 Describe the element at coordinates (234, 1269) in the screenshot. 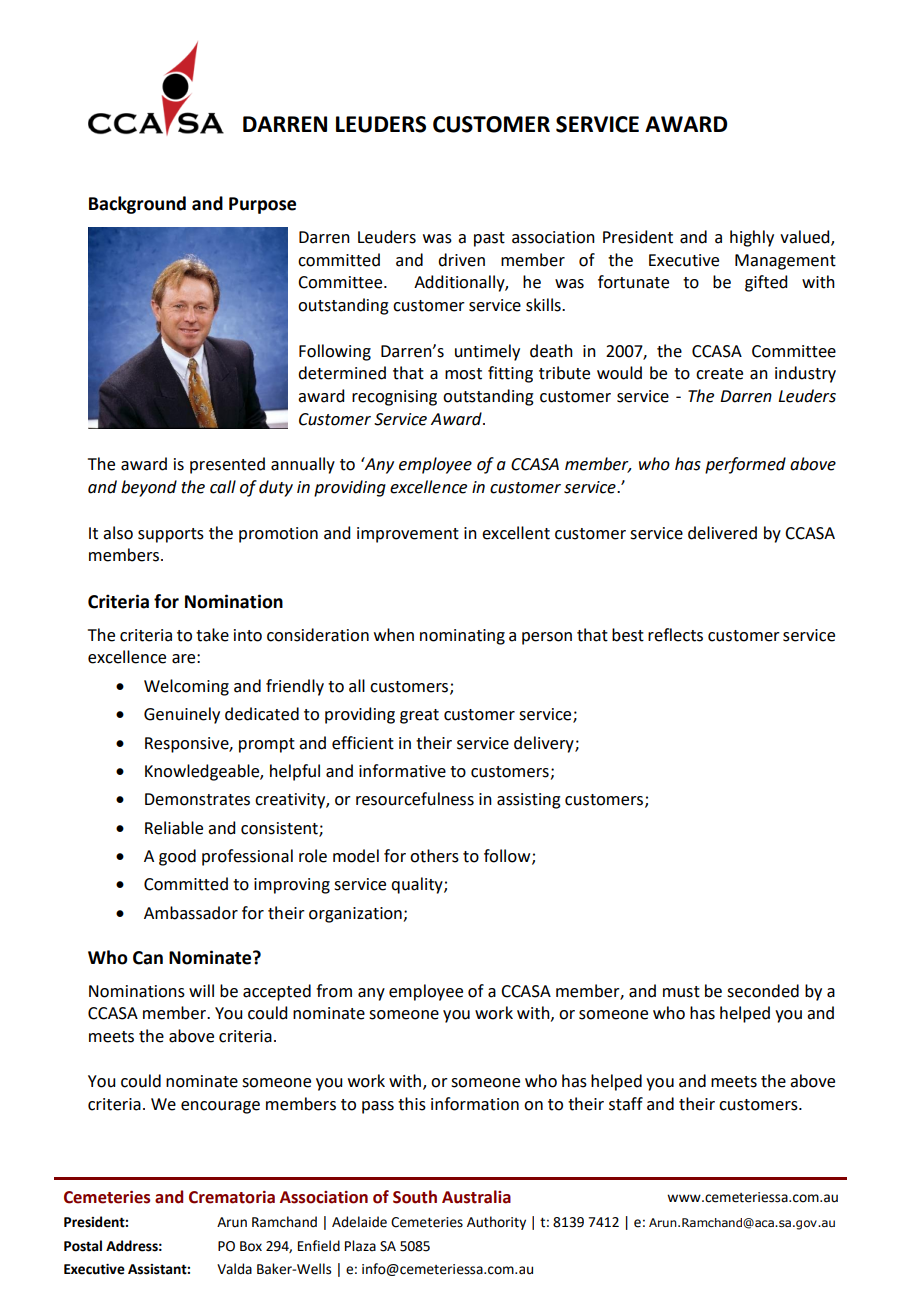

I see `Valda` at that location.
